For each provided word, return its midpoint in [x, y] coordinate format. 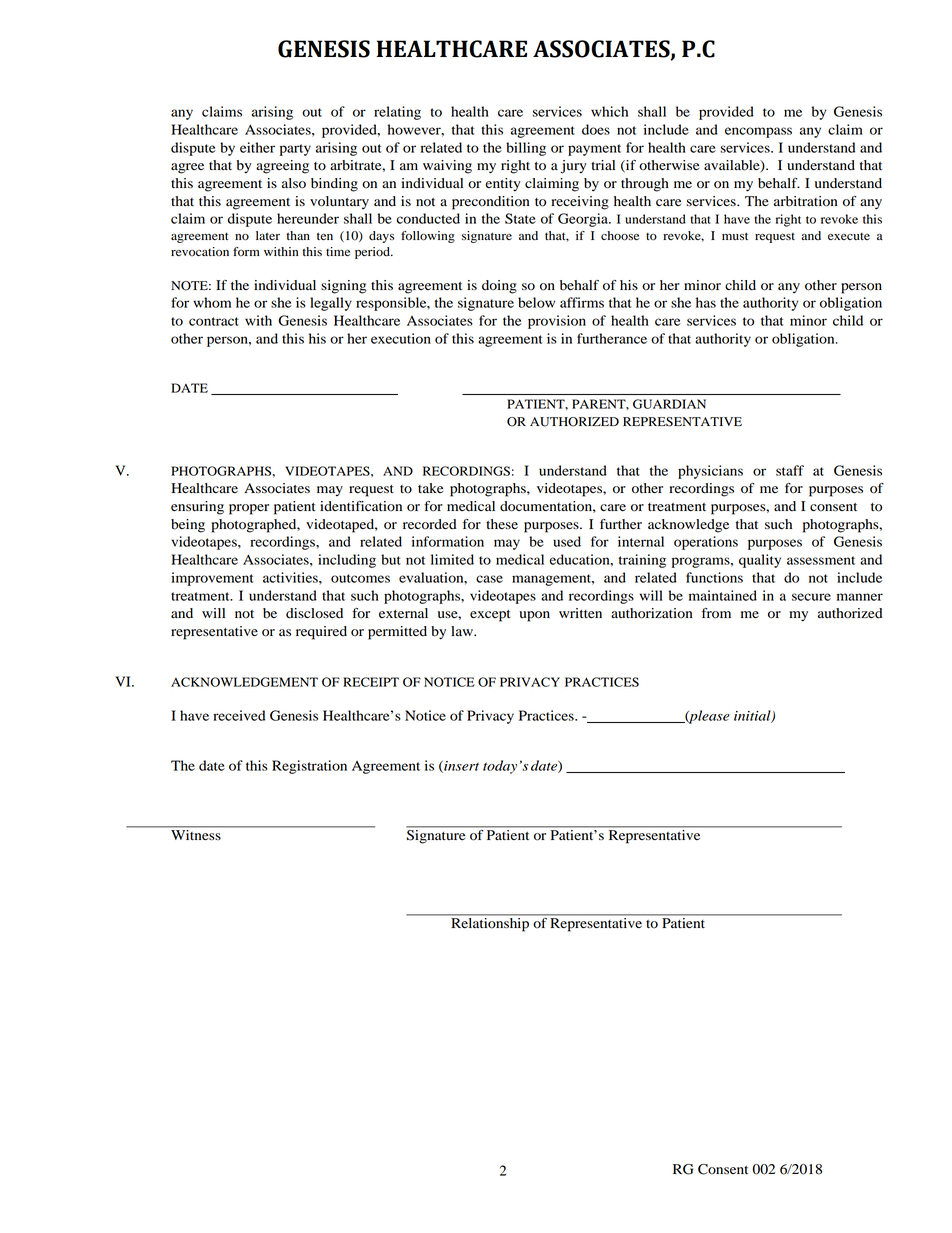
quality [760, 561]
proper [249, 509]
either [257, 147]
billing [526, 149]
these [502, 524]
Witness [196, 835]
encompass [758, 132]
